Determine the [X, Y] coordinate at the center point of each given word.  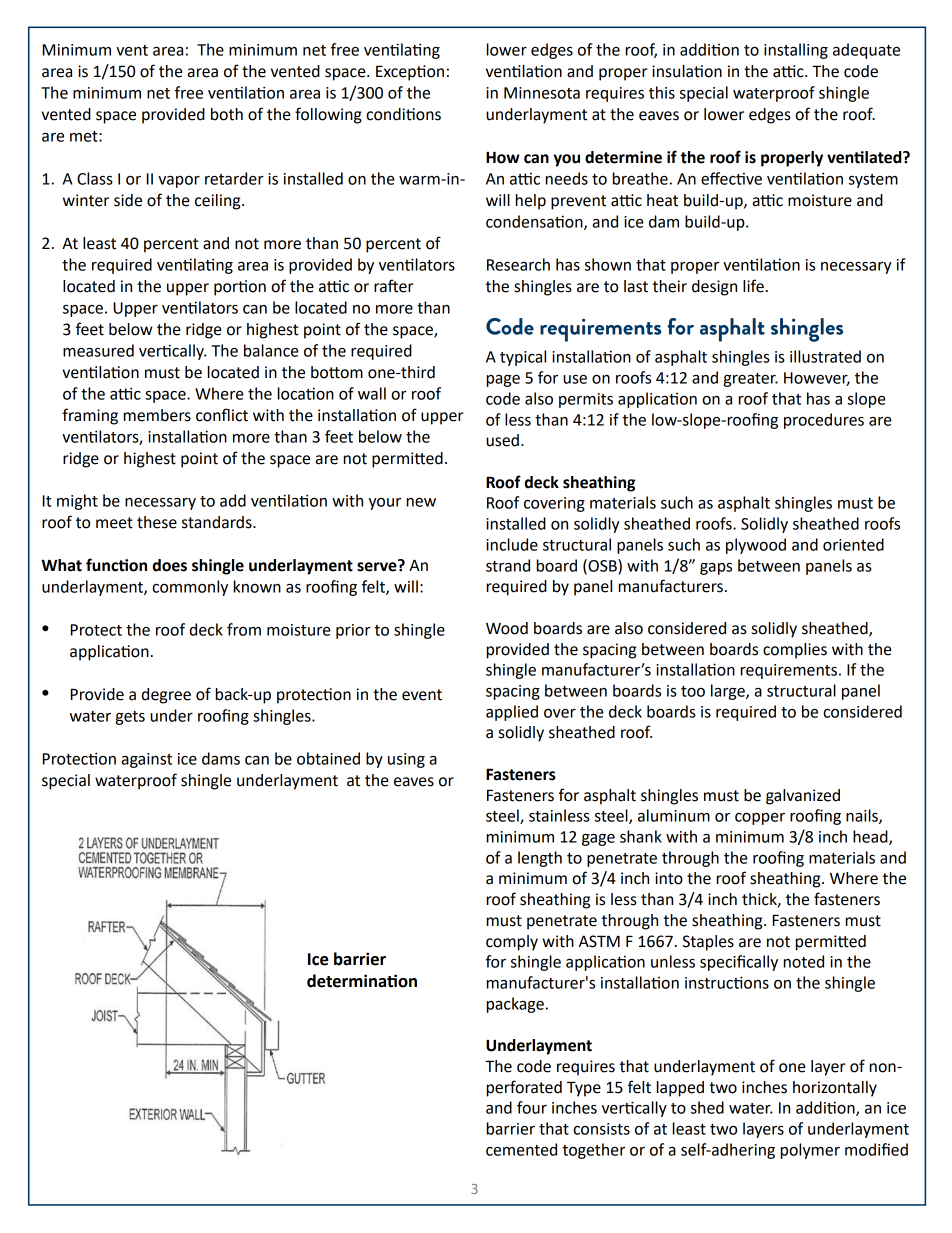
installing [796, 51]
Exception [410, 73]
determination [362, 981]
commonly [190, 588]
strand [508, 565]
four [532, 1107]
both [227, 114]
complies [795, 651]
